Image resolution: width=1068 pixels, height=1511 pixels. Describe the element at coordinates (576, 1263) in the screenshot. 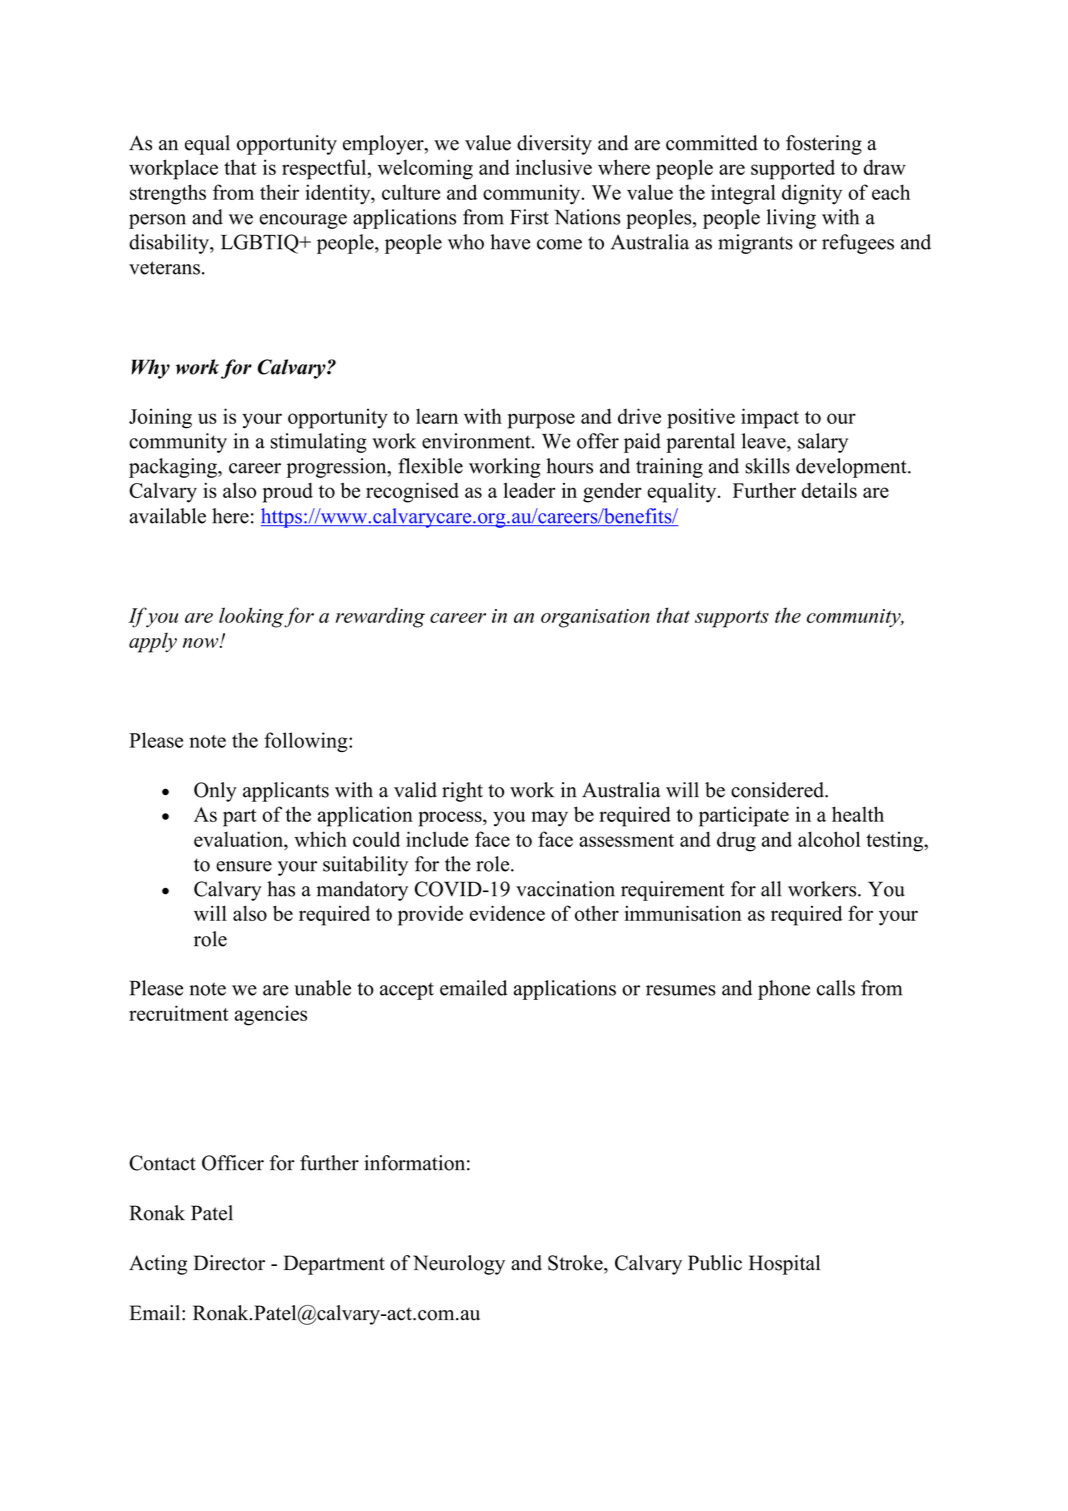

I see `Stroke` at that location.
